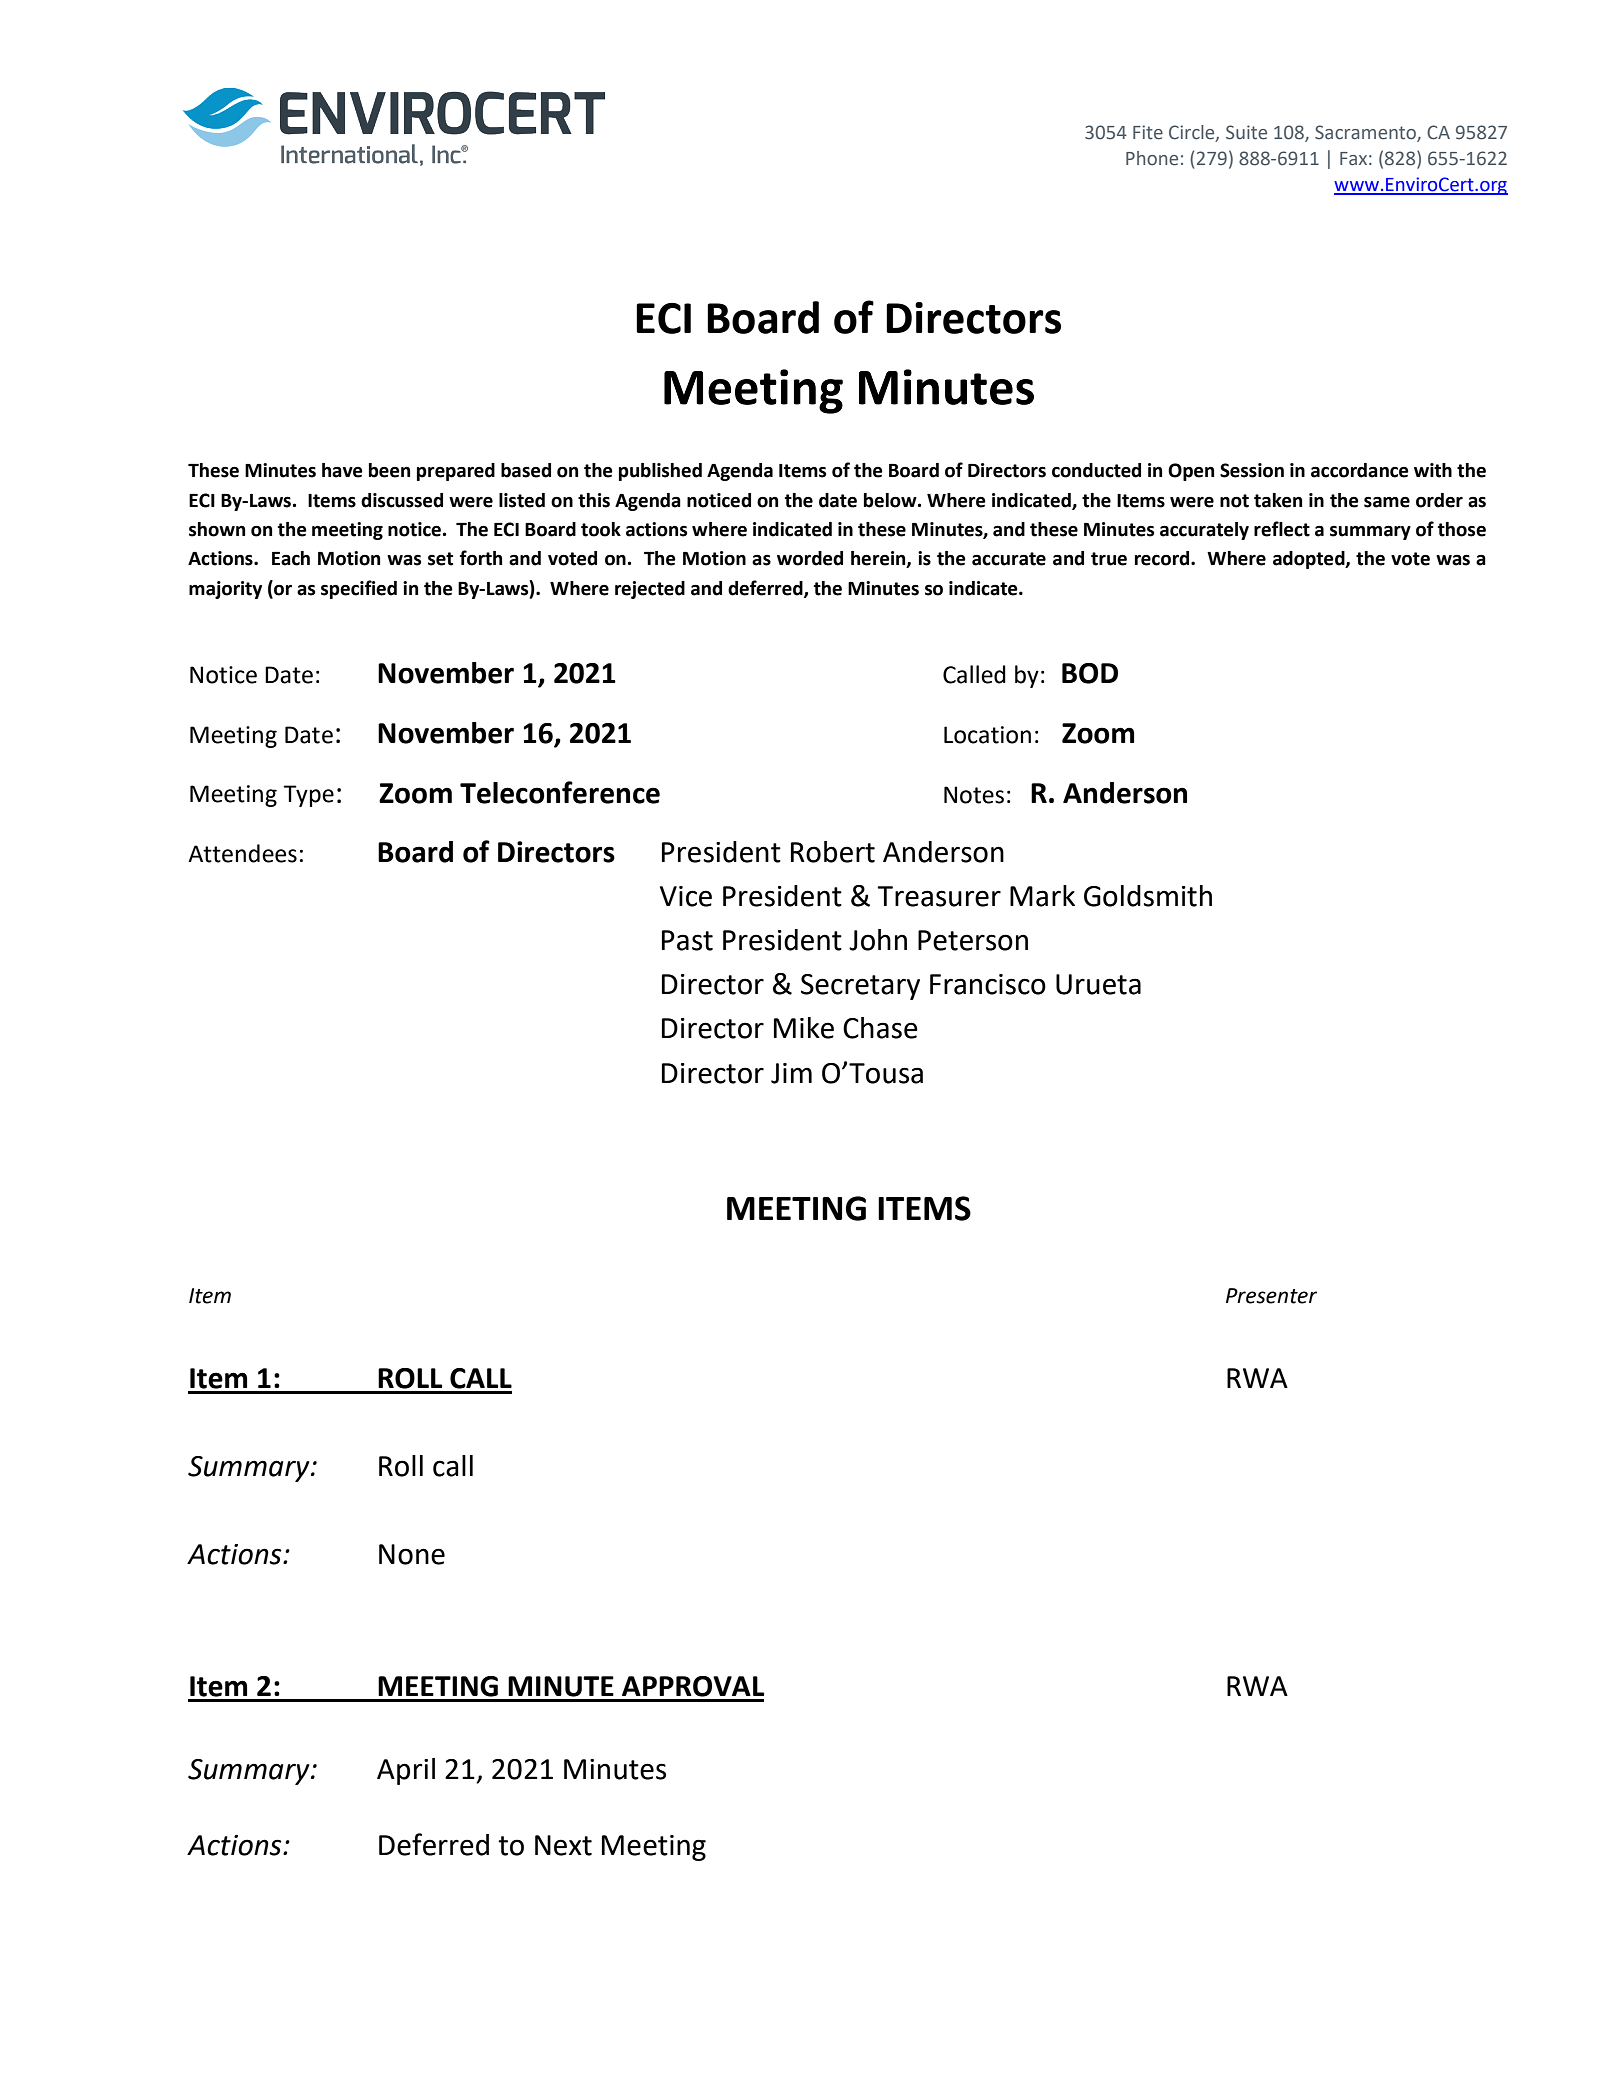 The height and width of the image is (2073, 1602). Describe the element at coordinates (359, 589) in the image. I see `specified` at that location.
